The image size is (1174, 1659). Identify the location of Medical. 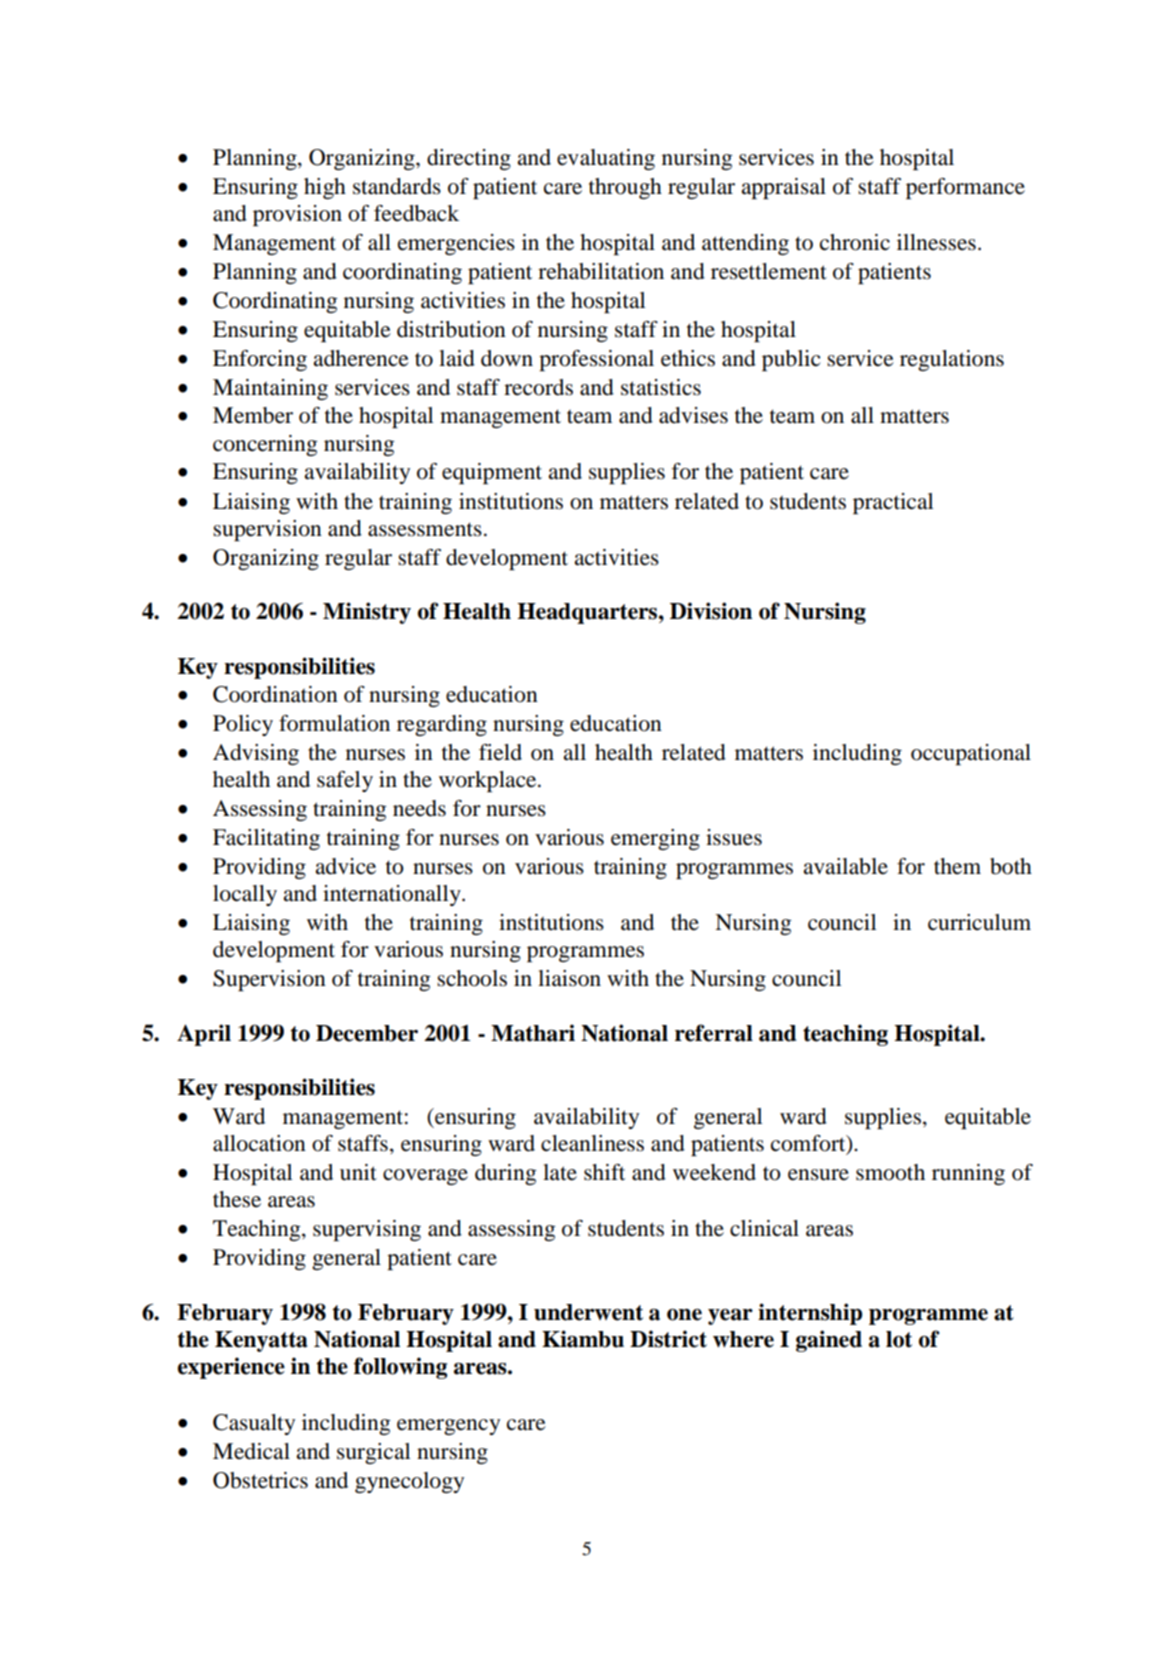
(251, 1451).
